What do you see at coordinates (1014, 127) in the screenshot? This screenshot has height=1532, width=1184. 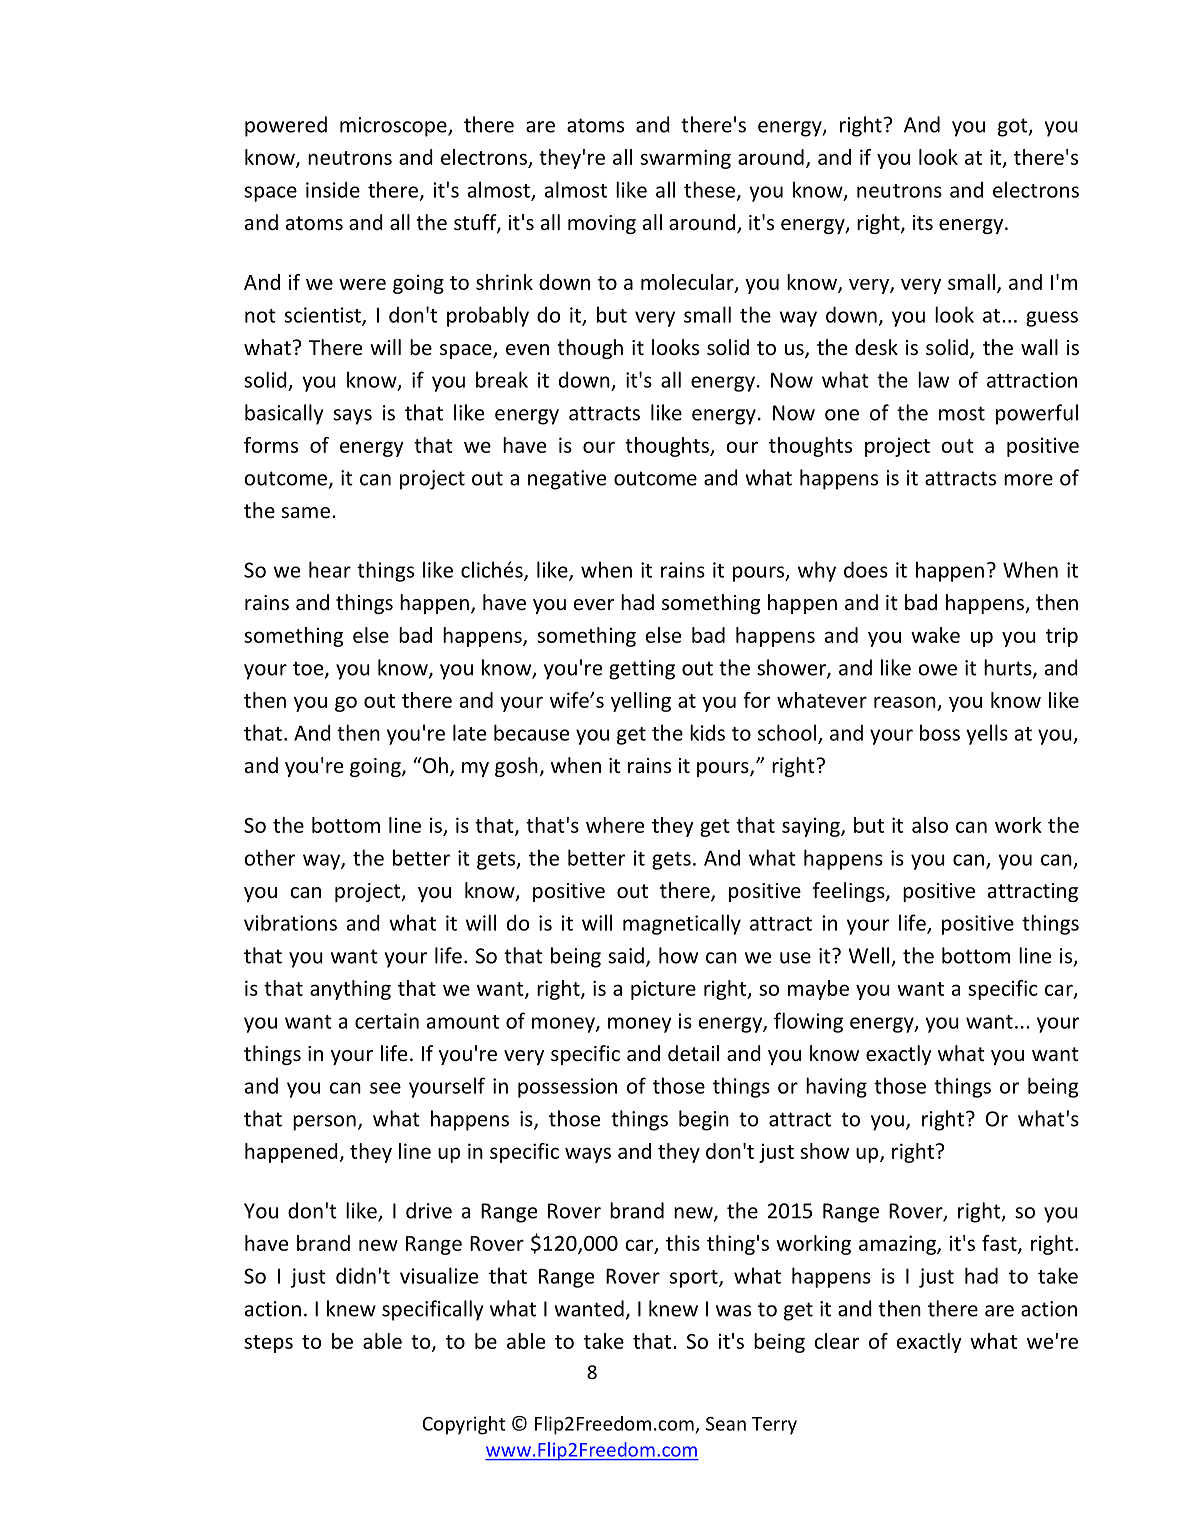 I see `got` at bounding box center [1014, 127].
